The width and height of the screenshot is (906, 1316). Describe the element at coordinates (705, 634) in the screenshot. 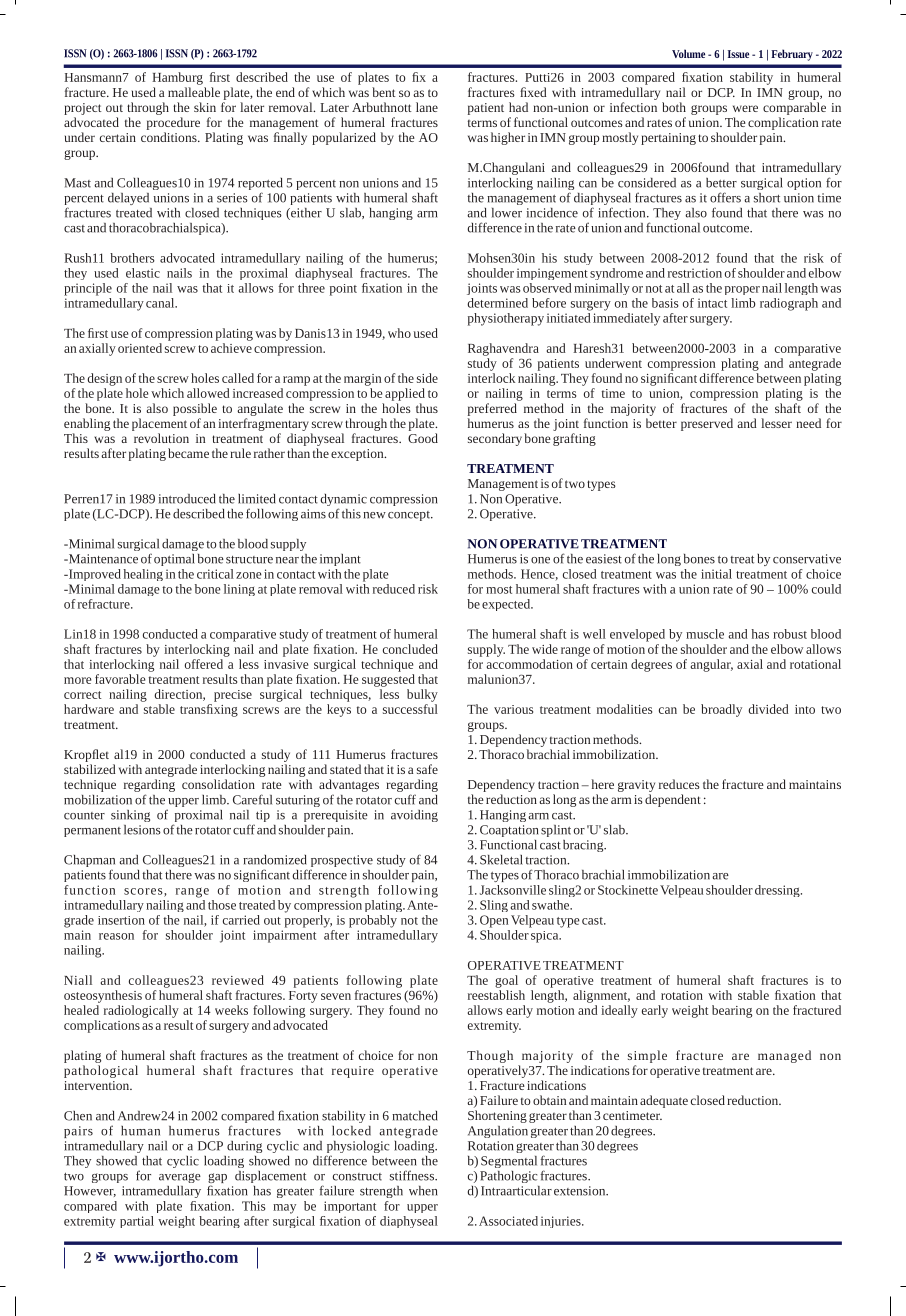

I see `muscle` at that location.
